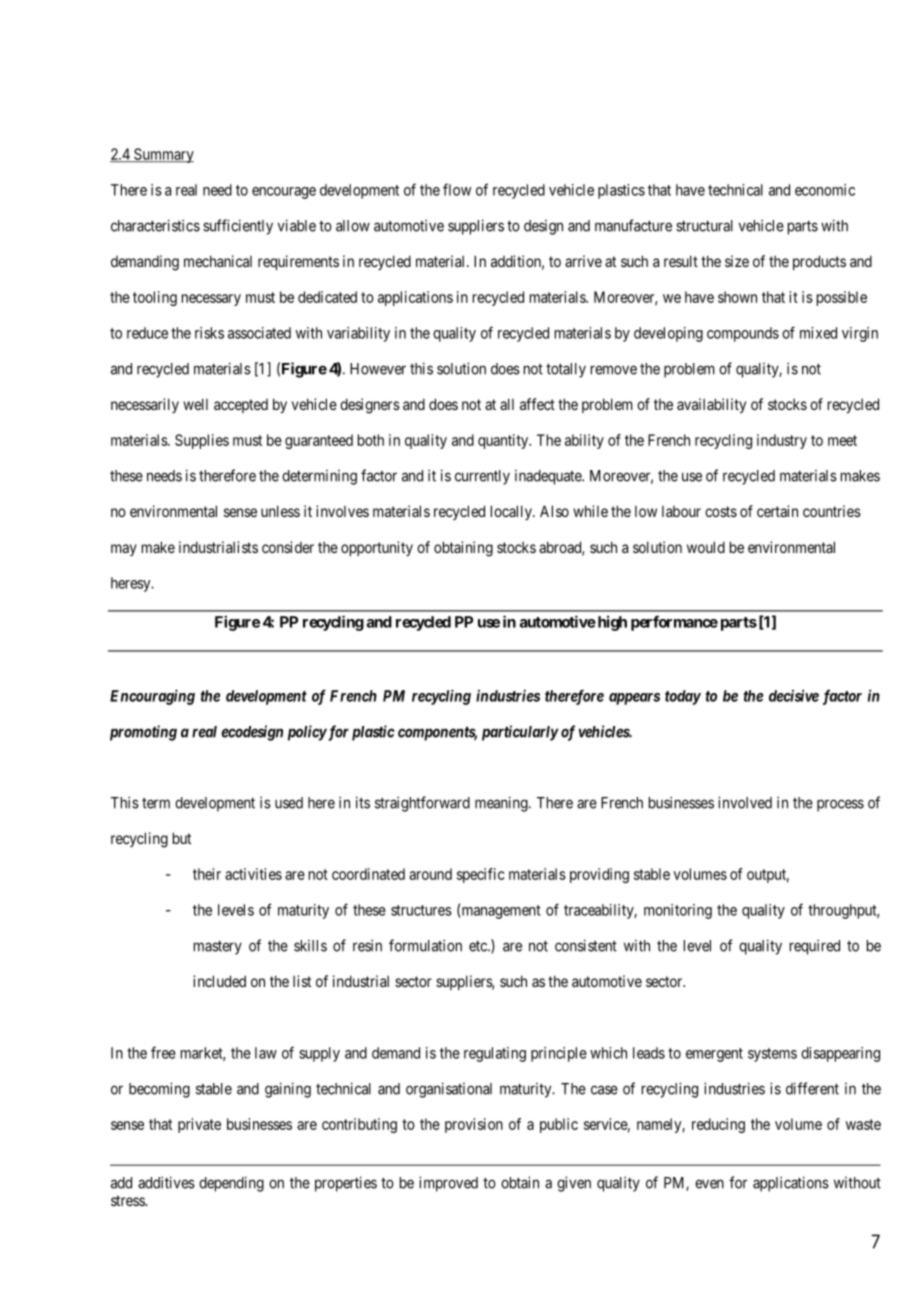 This screenshot has height=1308, width=924. Describe the element at coordinates (512, 512) in the screenshot. I see `locally` at that location.
